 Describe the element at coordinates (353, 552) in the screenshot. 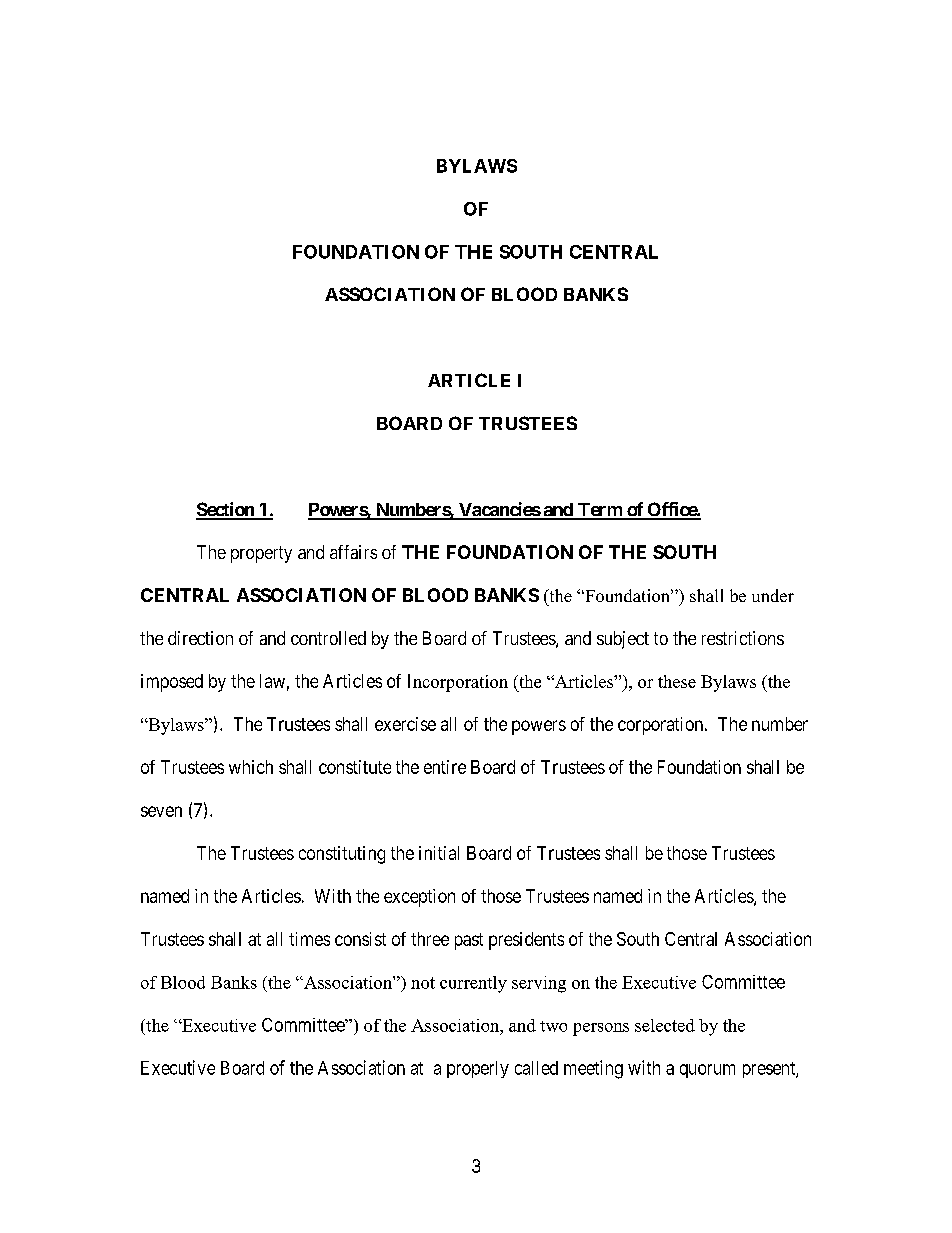

I see `affairs` at that location.
